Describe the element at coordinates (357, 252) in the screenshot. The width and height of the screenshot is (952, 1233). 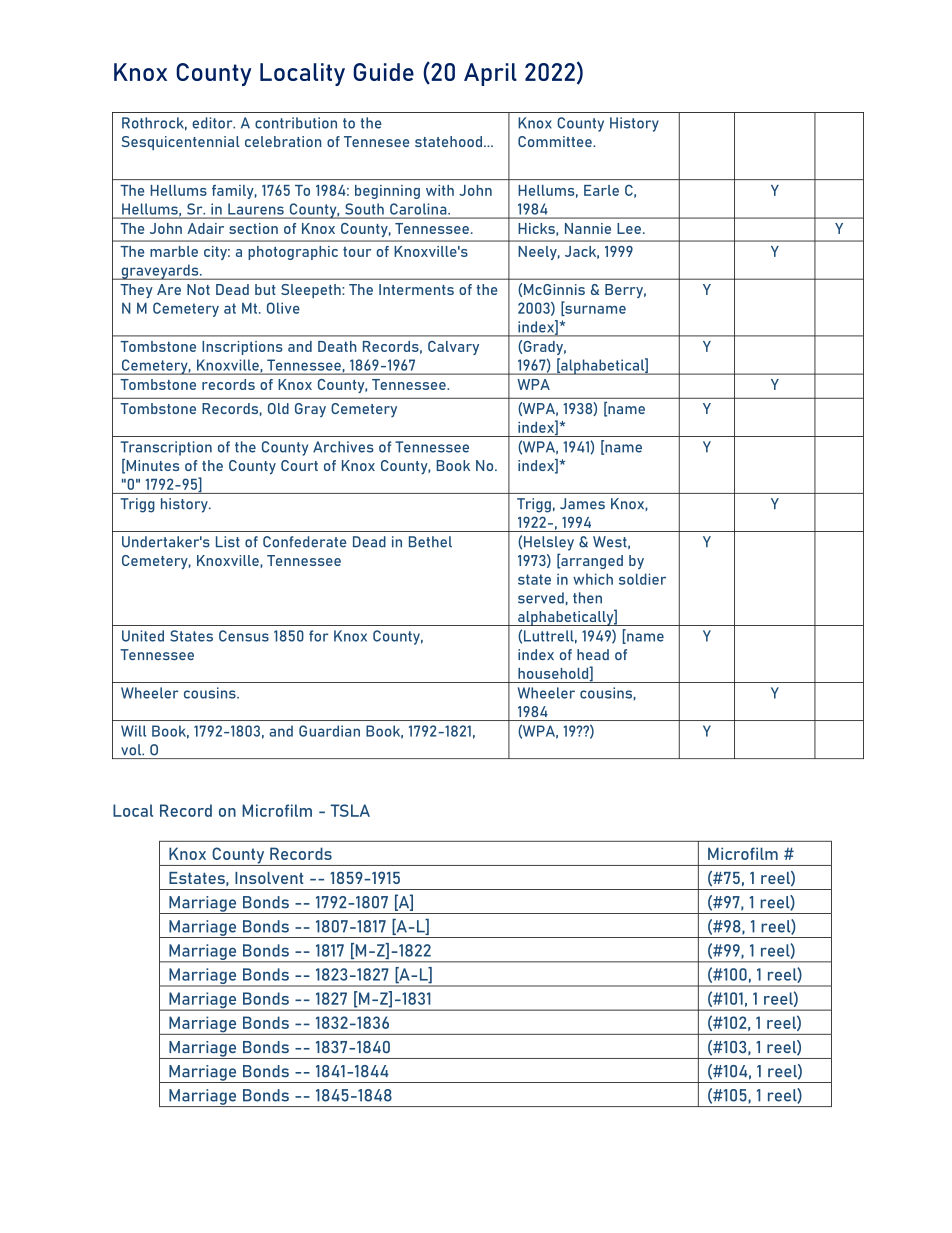
I see `tour` at that location.
